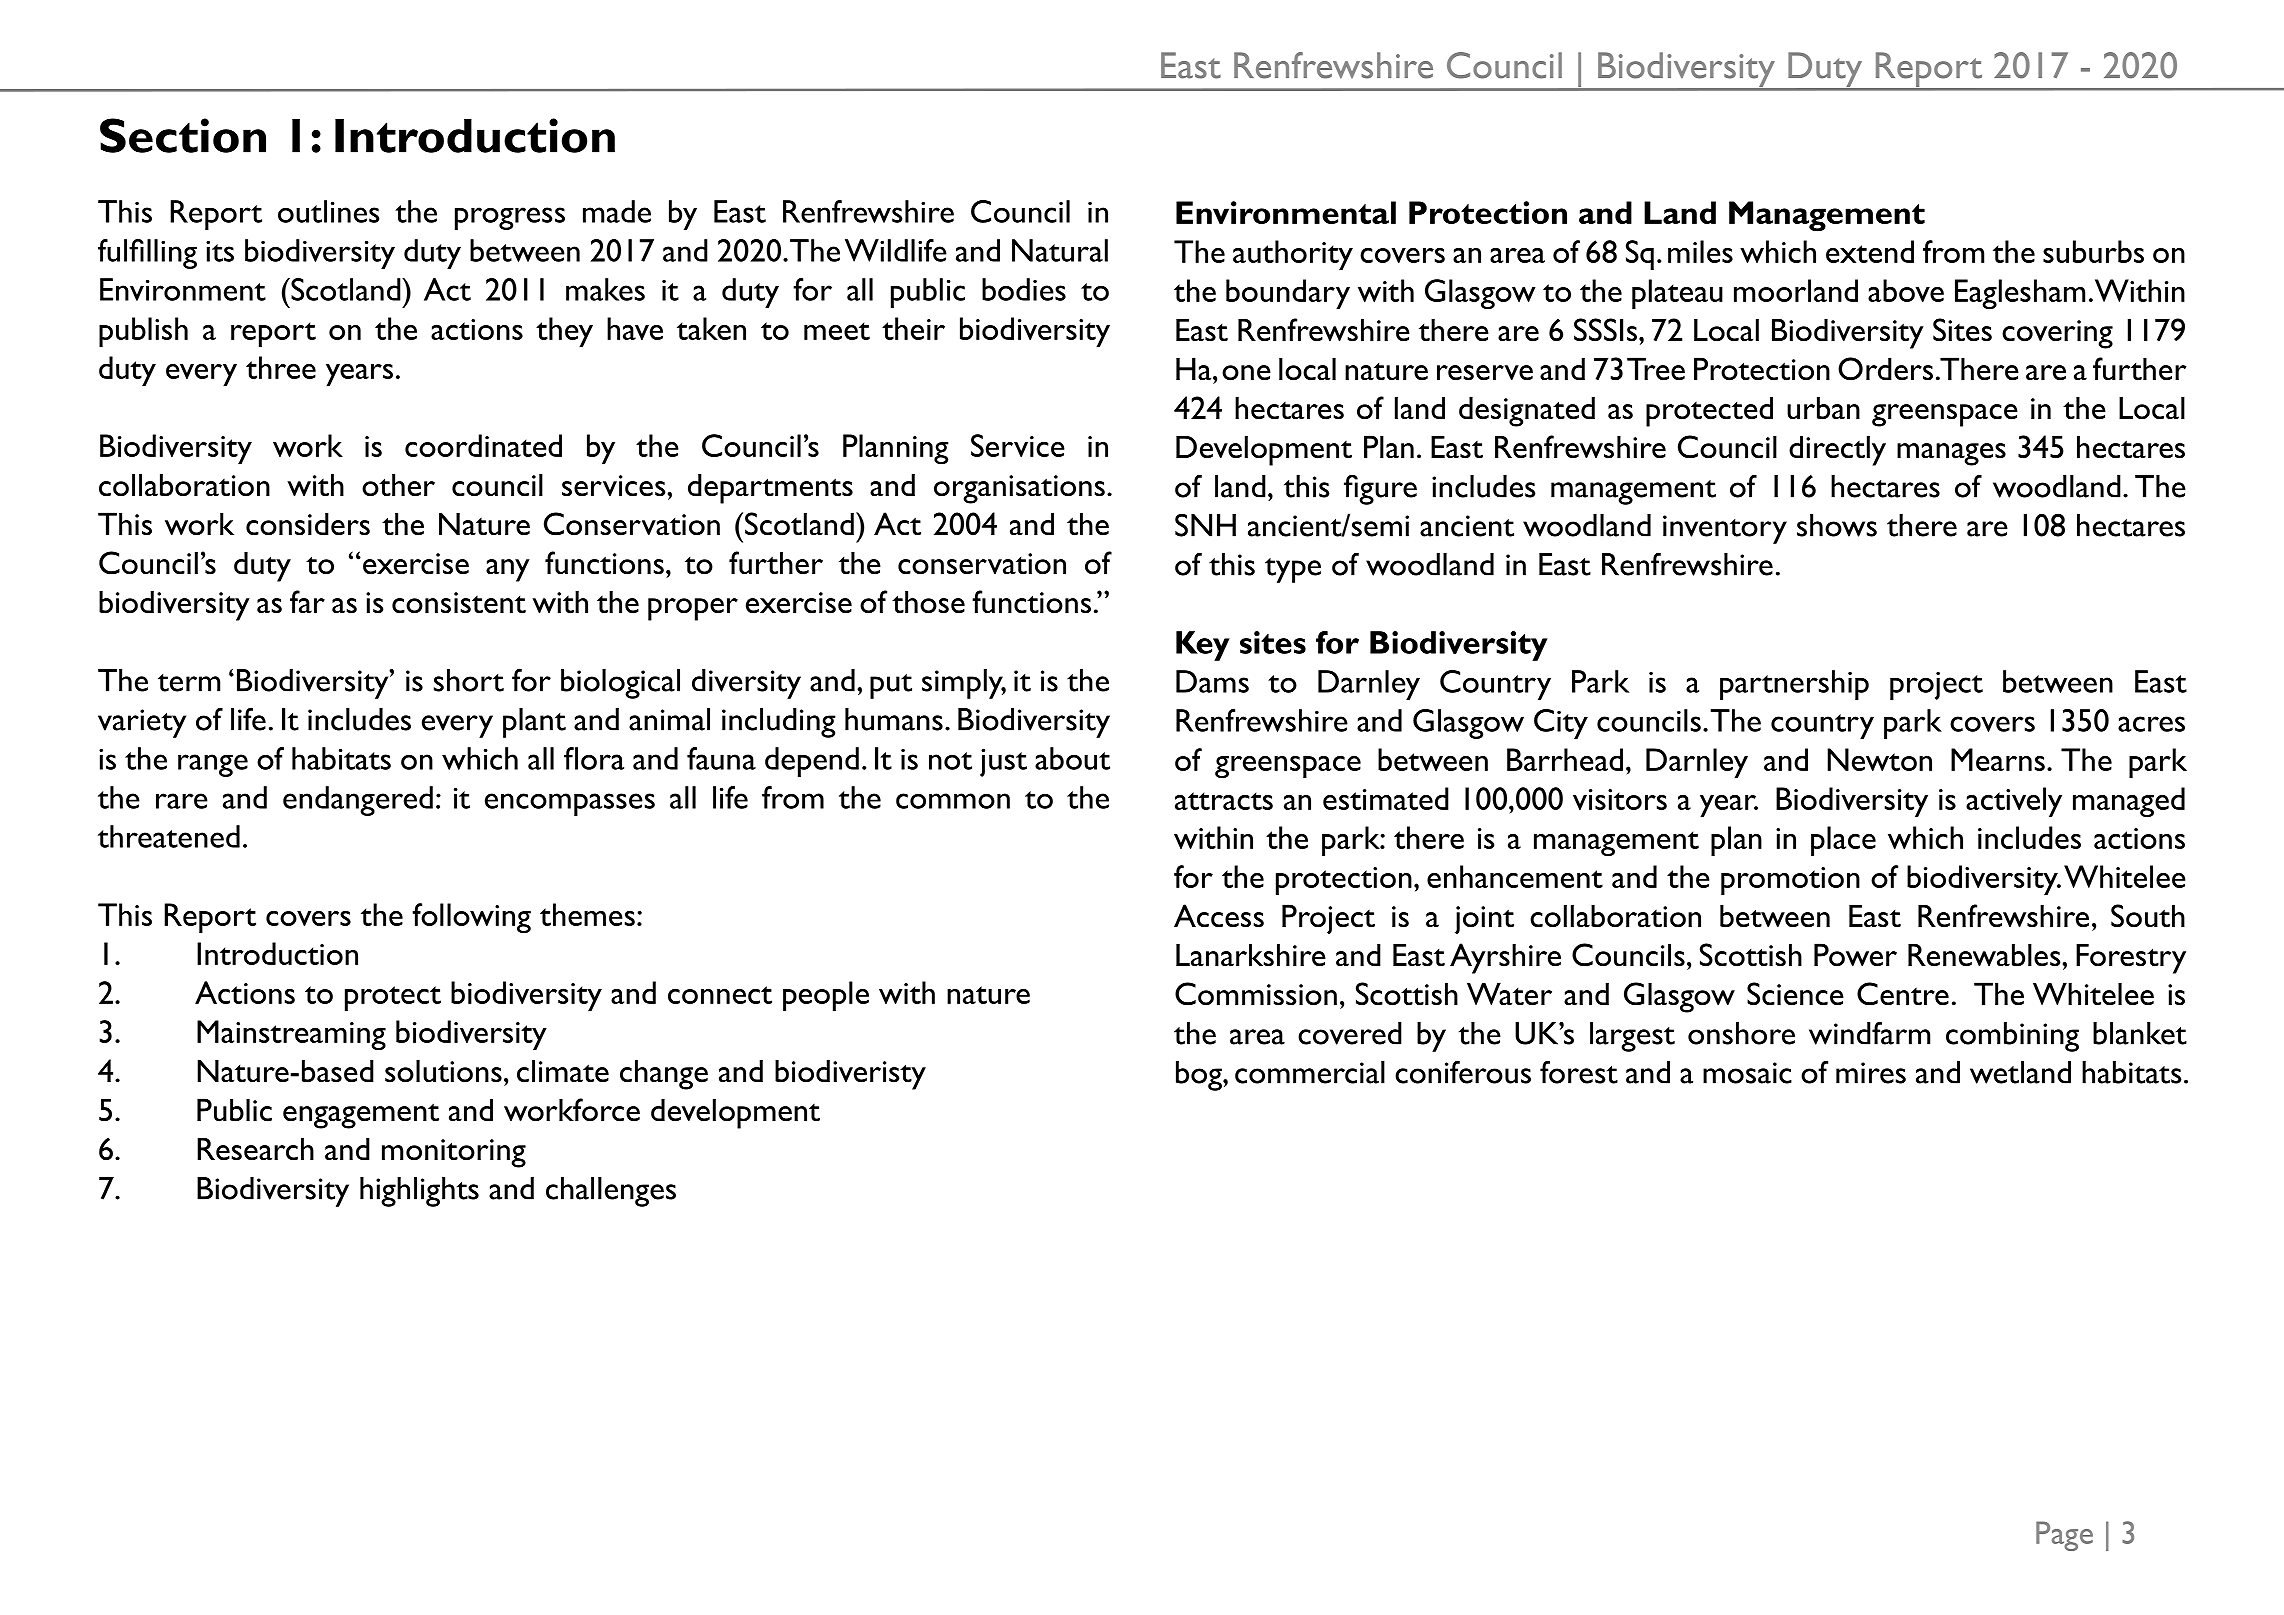 The height and width of the screenshot is (1615, 2284). Describe the element at coordinates (358, 801) in the screenshot. I see `endangered` at that location.
